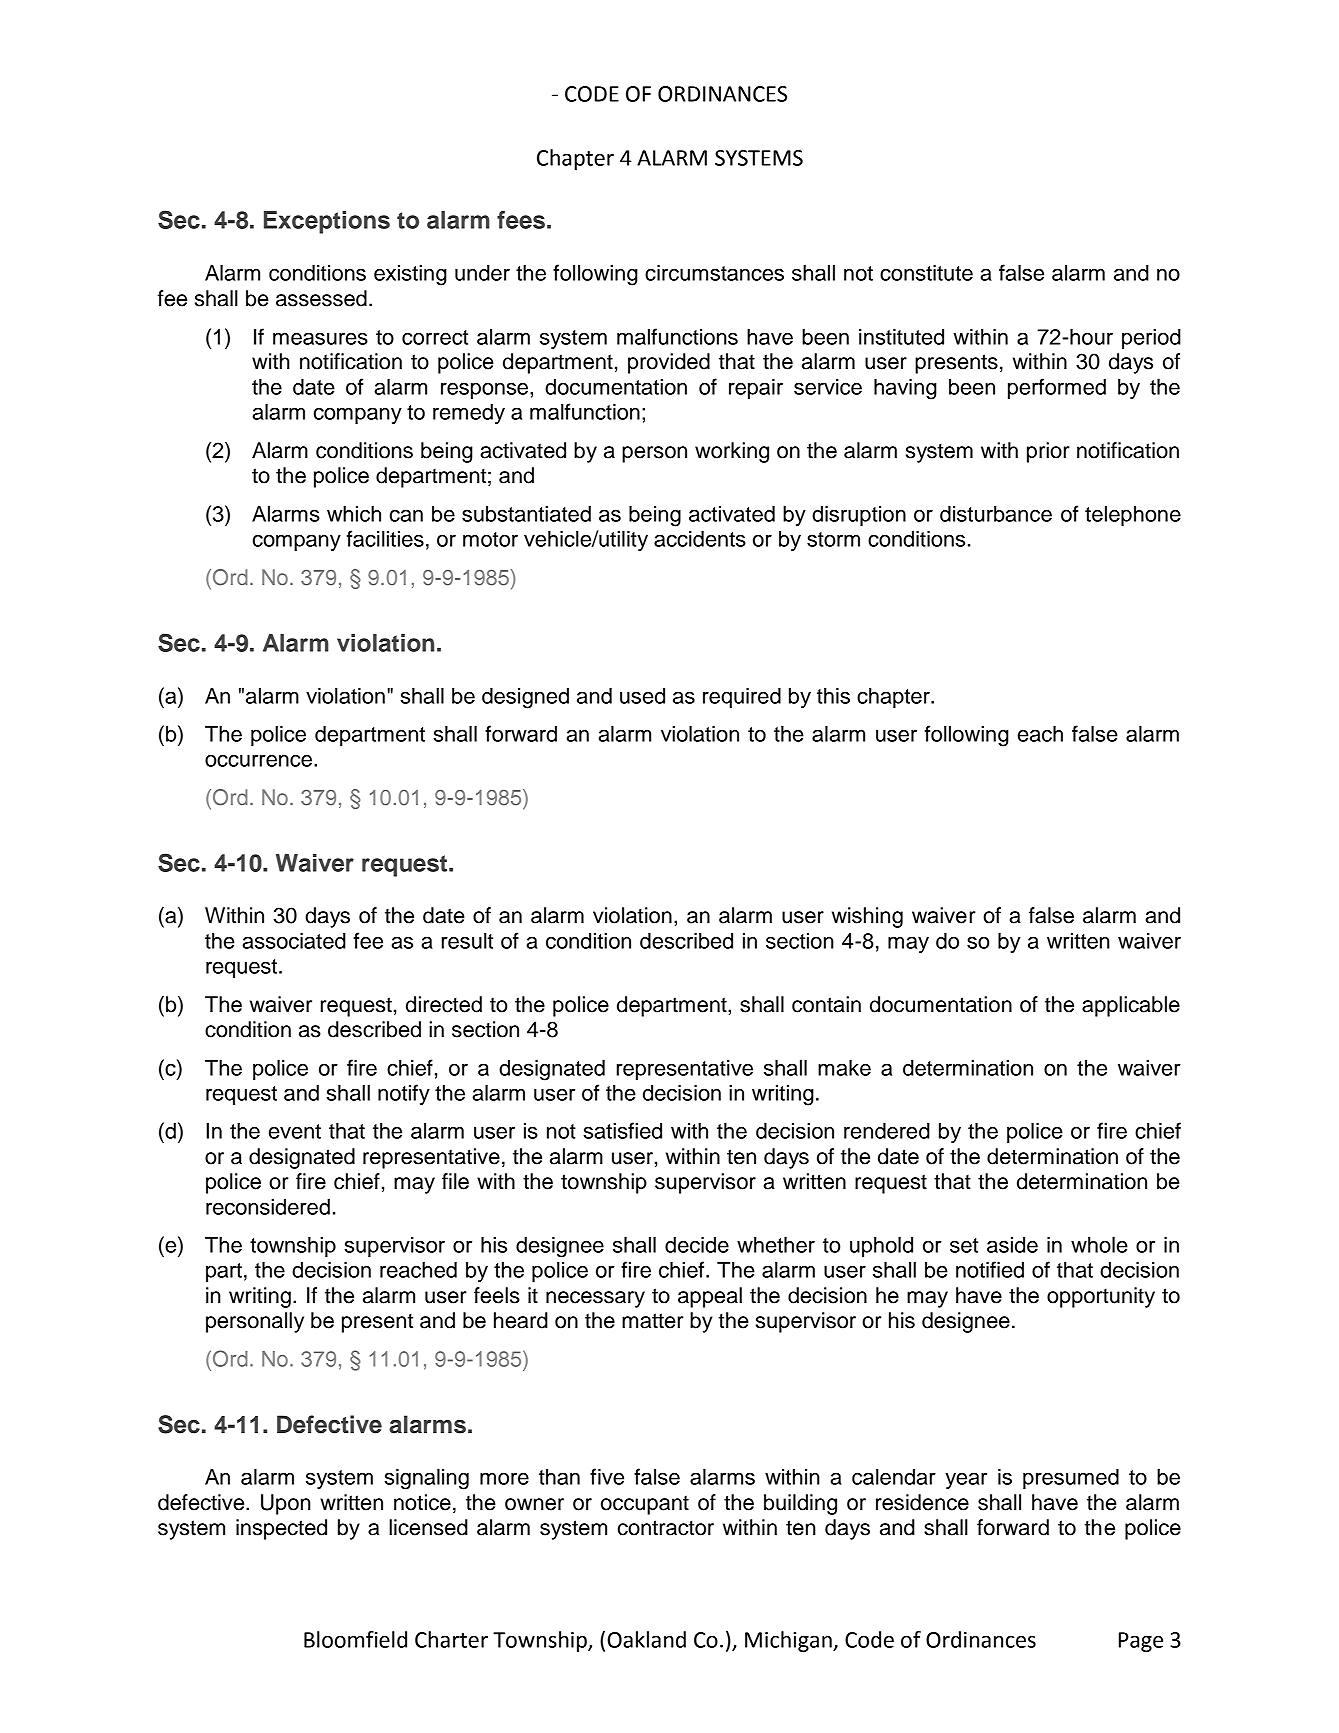 This document has height=1733, width=1339. I want to click on constitute, so click(926, 273).
